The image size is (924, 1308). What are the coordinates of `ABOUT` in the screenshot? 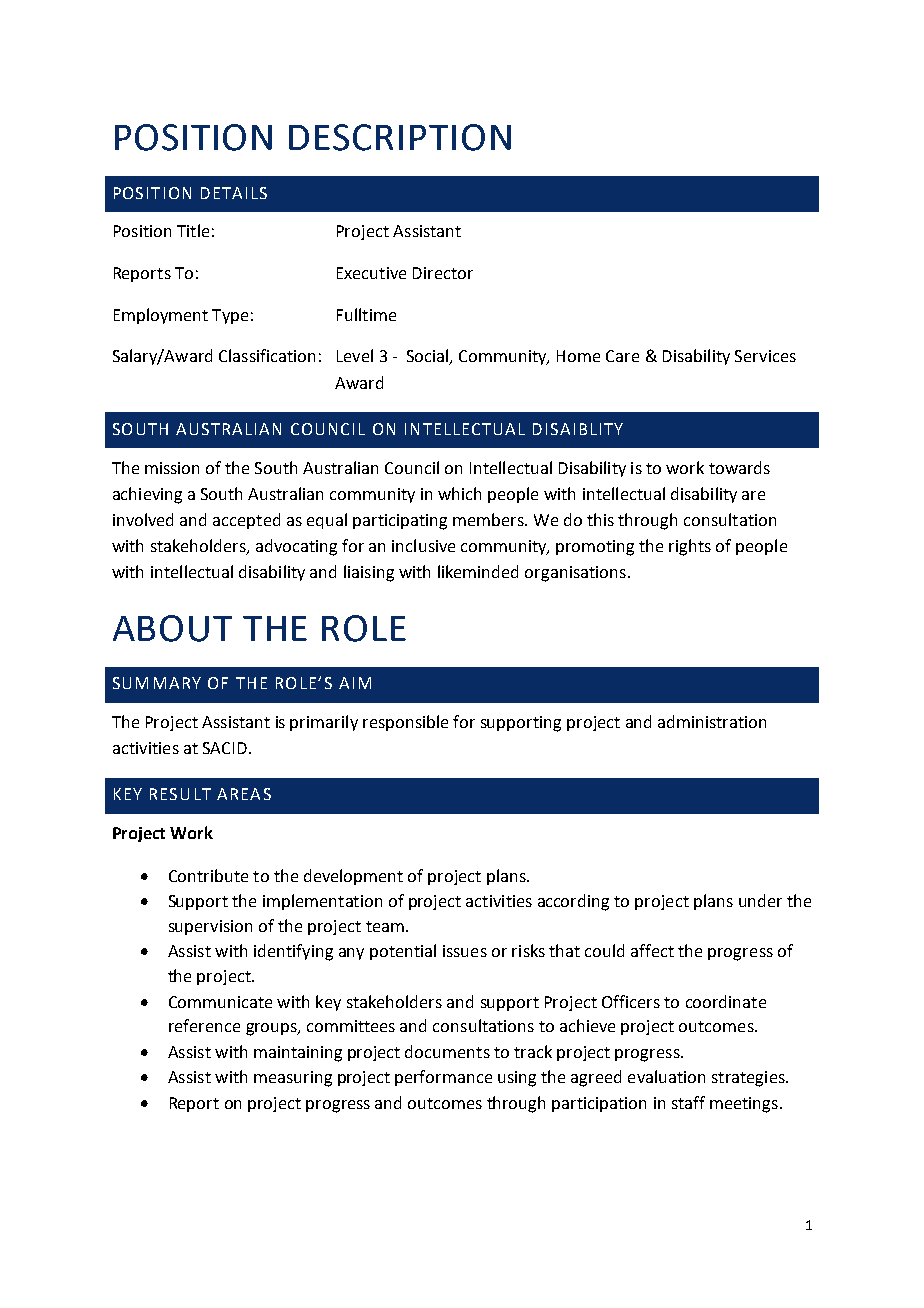 It's located at (172, 628).
